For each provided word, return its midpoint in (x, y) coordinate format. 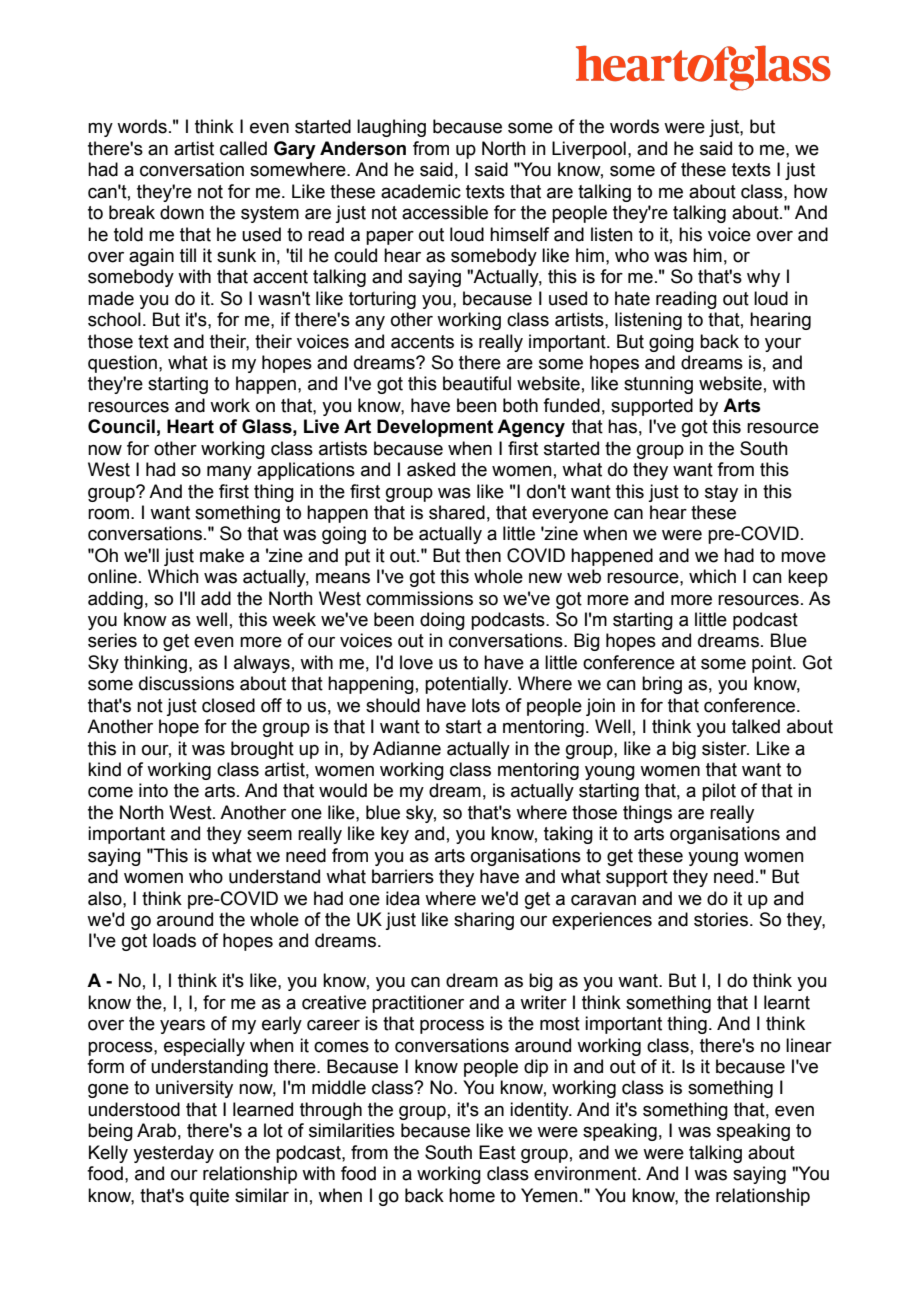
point (773, 664)
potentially (468, 685)
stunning (658, 385)
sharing (484, 921)
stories (721, 919)
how (811, 191)
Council (121, 426)
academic (421, 191)
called (243, 148)
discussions (186, 683)
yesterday (173, 1154)
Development (435, 428)
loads (174, 940)
